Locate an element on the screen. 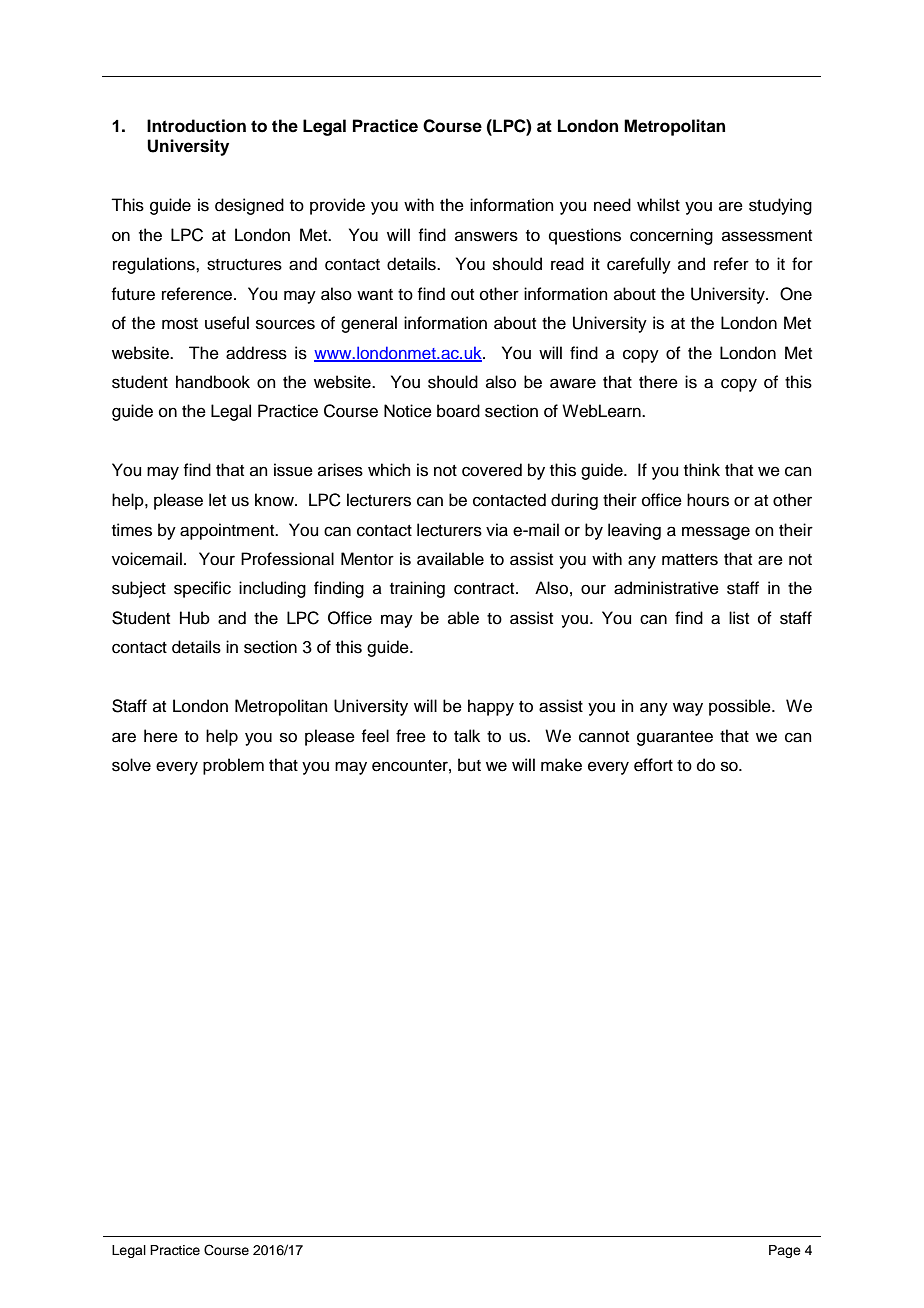  hours is located at coordinates (708, 500).
